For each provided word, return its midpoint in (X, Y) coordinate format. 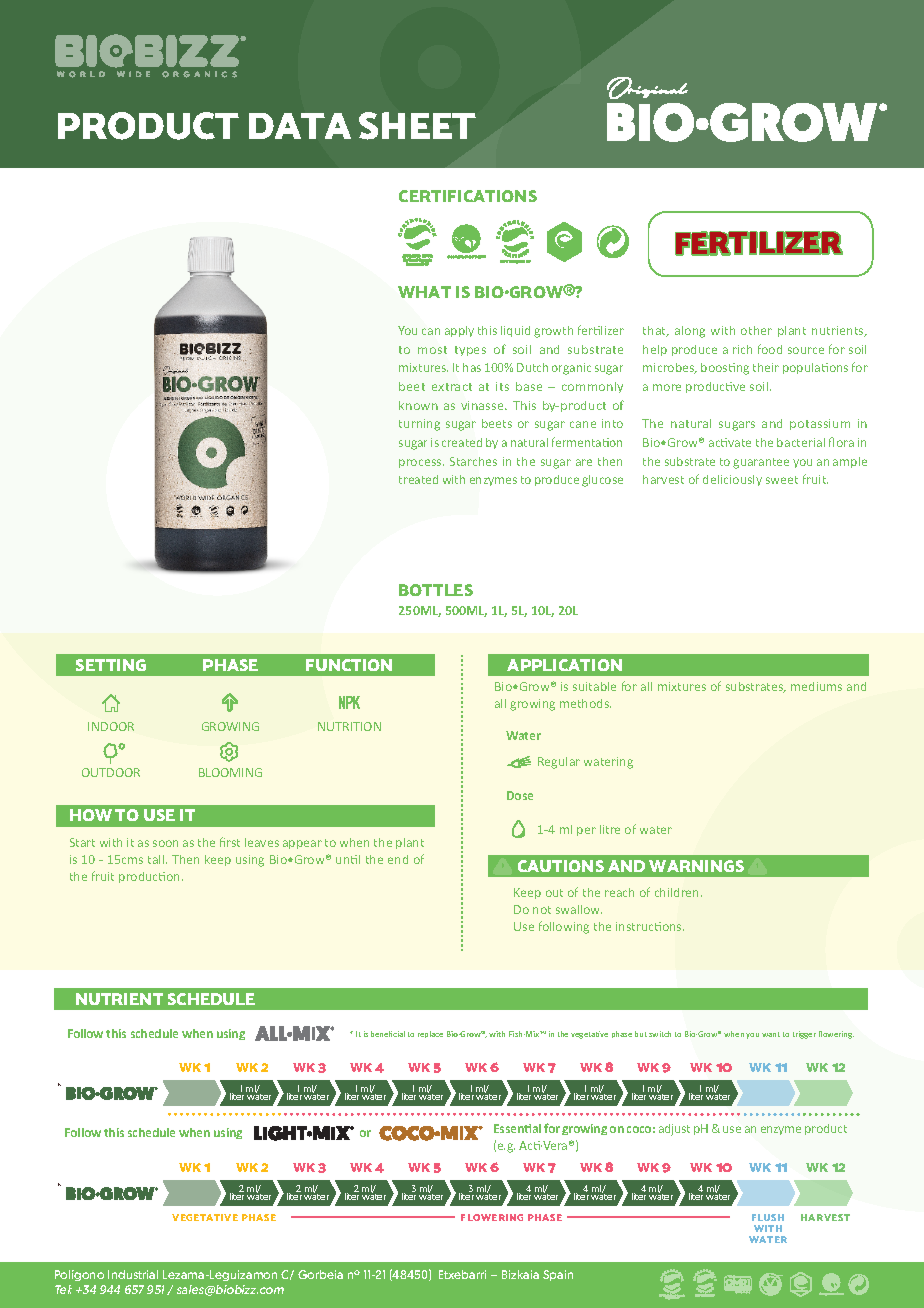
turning (419, 425)
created (462, 442)
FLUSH (768, 1217)
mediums (816, 686)
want (771, 1034)
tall (157, 859)
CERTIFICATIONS (468, 196)
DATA (300, 126)
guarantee (761, 463)
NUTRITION (349, 726)
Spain (558, 1275)
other (756, 330)
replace (430, 1034)
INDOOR (111, 726)
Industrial (133, 1274)
